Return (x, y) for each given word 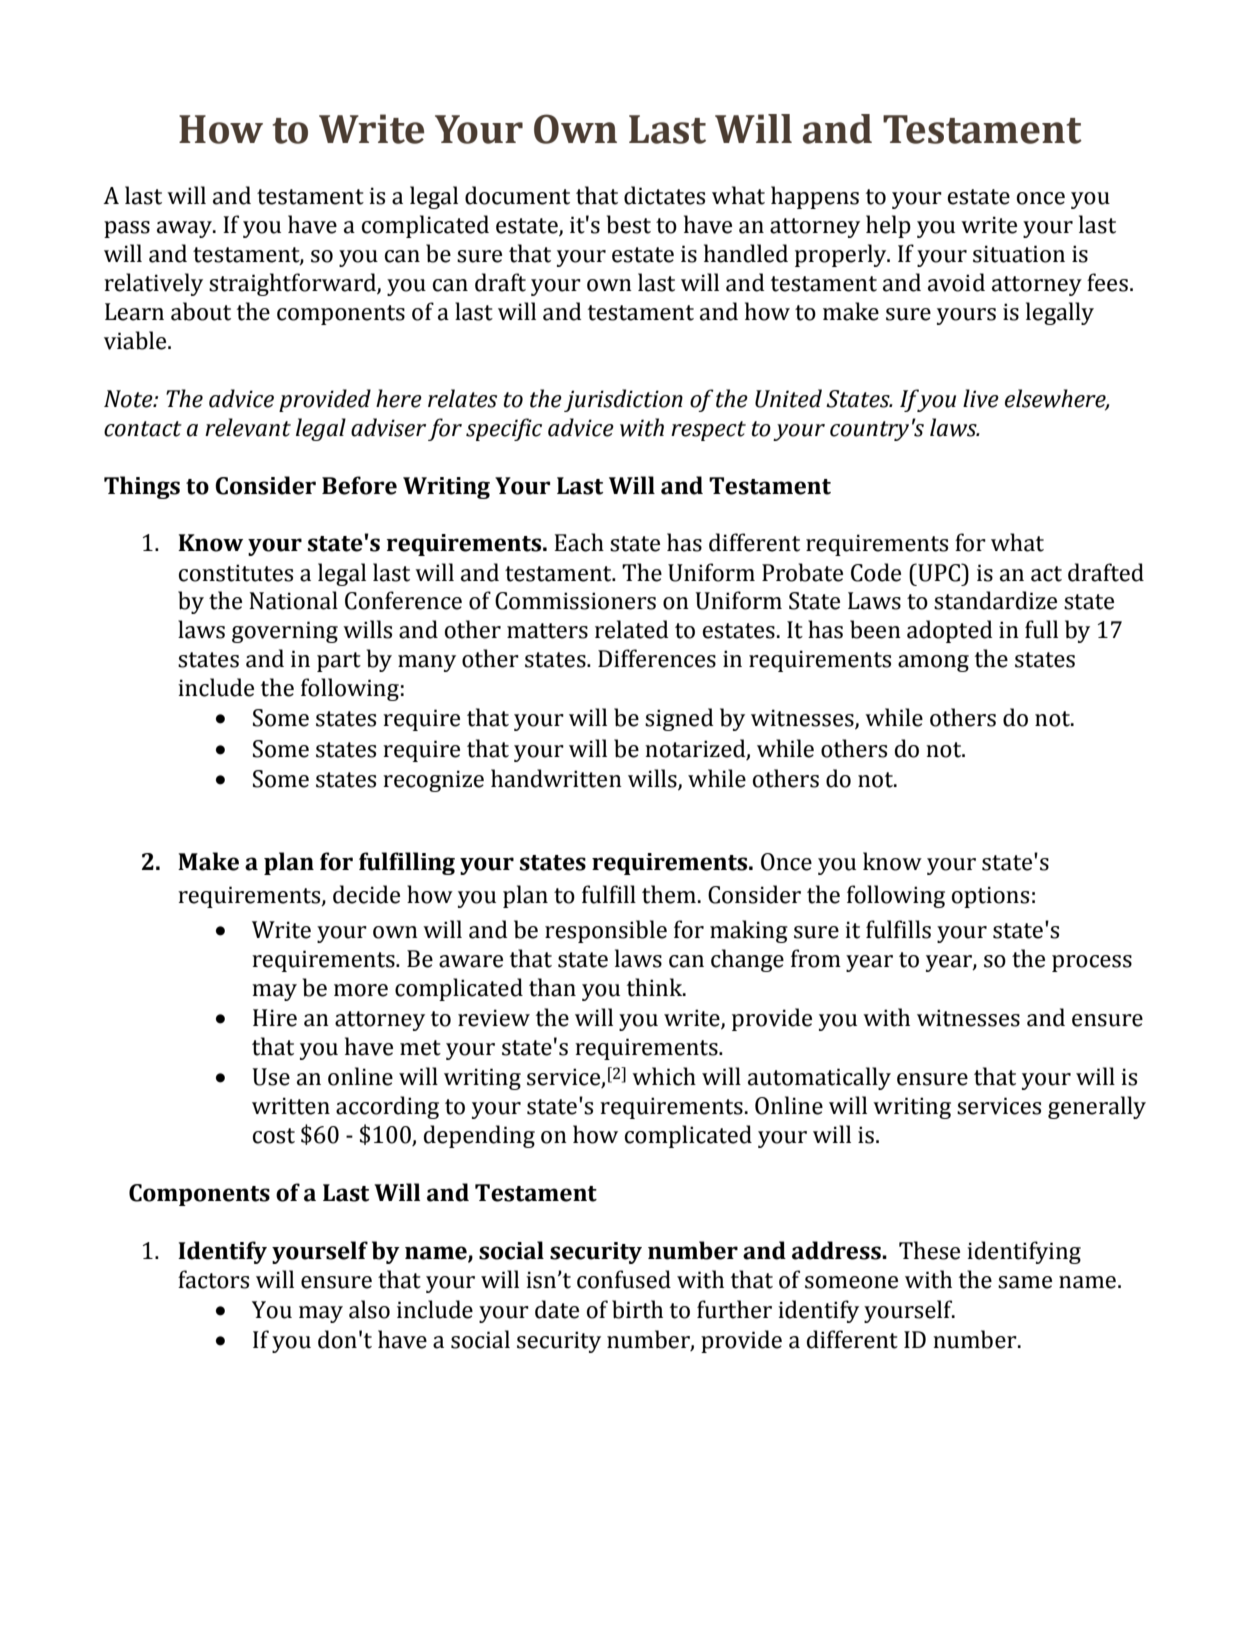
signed (679, 719)
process (1092, 963)
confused (624, 1279)
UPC (939, 572)
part (339, 662)
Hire (275, 1018)
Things (142, 487)
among (933, 663)
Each (579, 542)
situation (1019, 254)
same (1025, 1282)
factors (213, 1279)
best (629, 224)
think (656, 987)
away (185, 229)
